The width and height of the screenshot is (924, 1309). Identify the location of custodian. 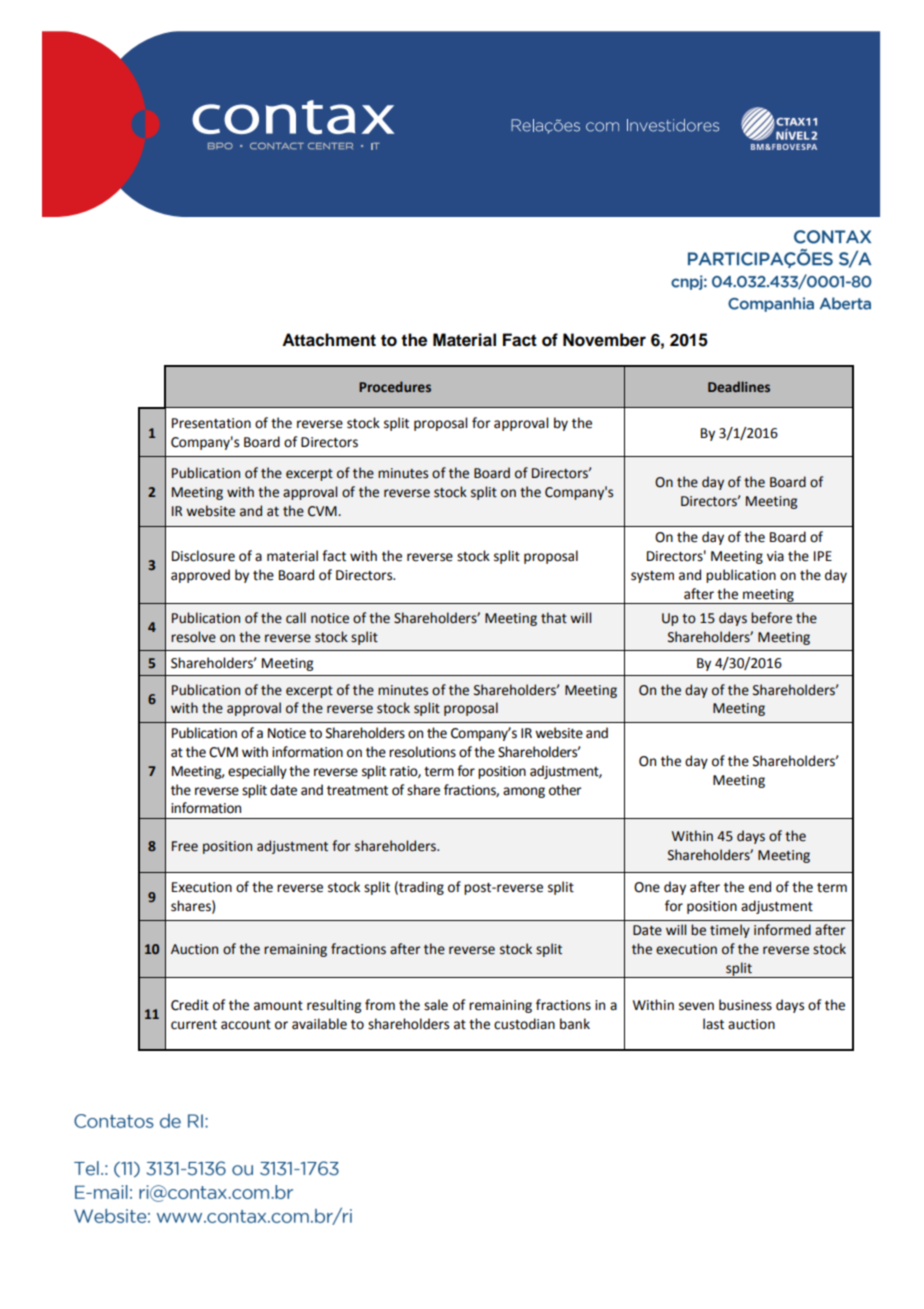
(524, 1024).
